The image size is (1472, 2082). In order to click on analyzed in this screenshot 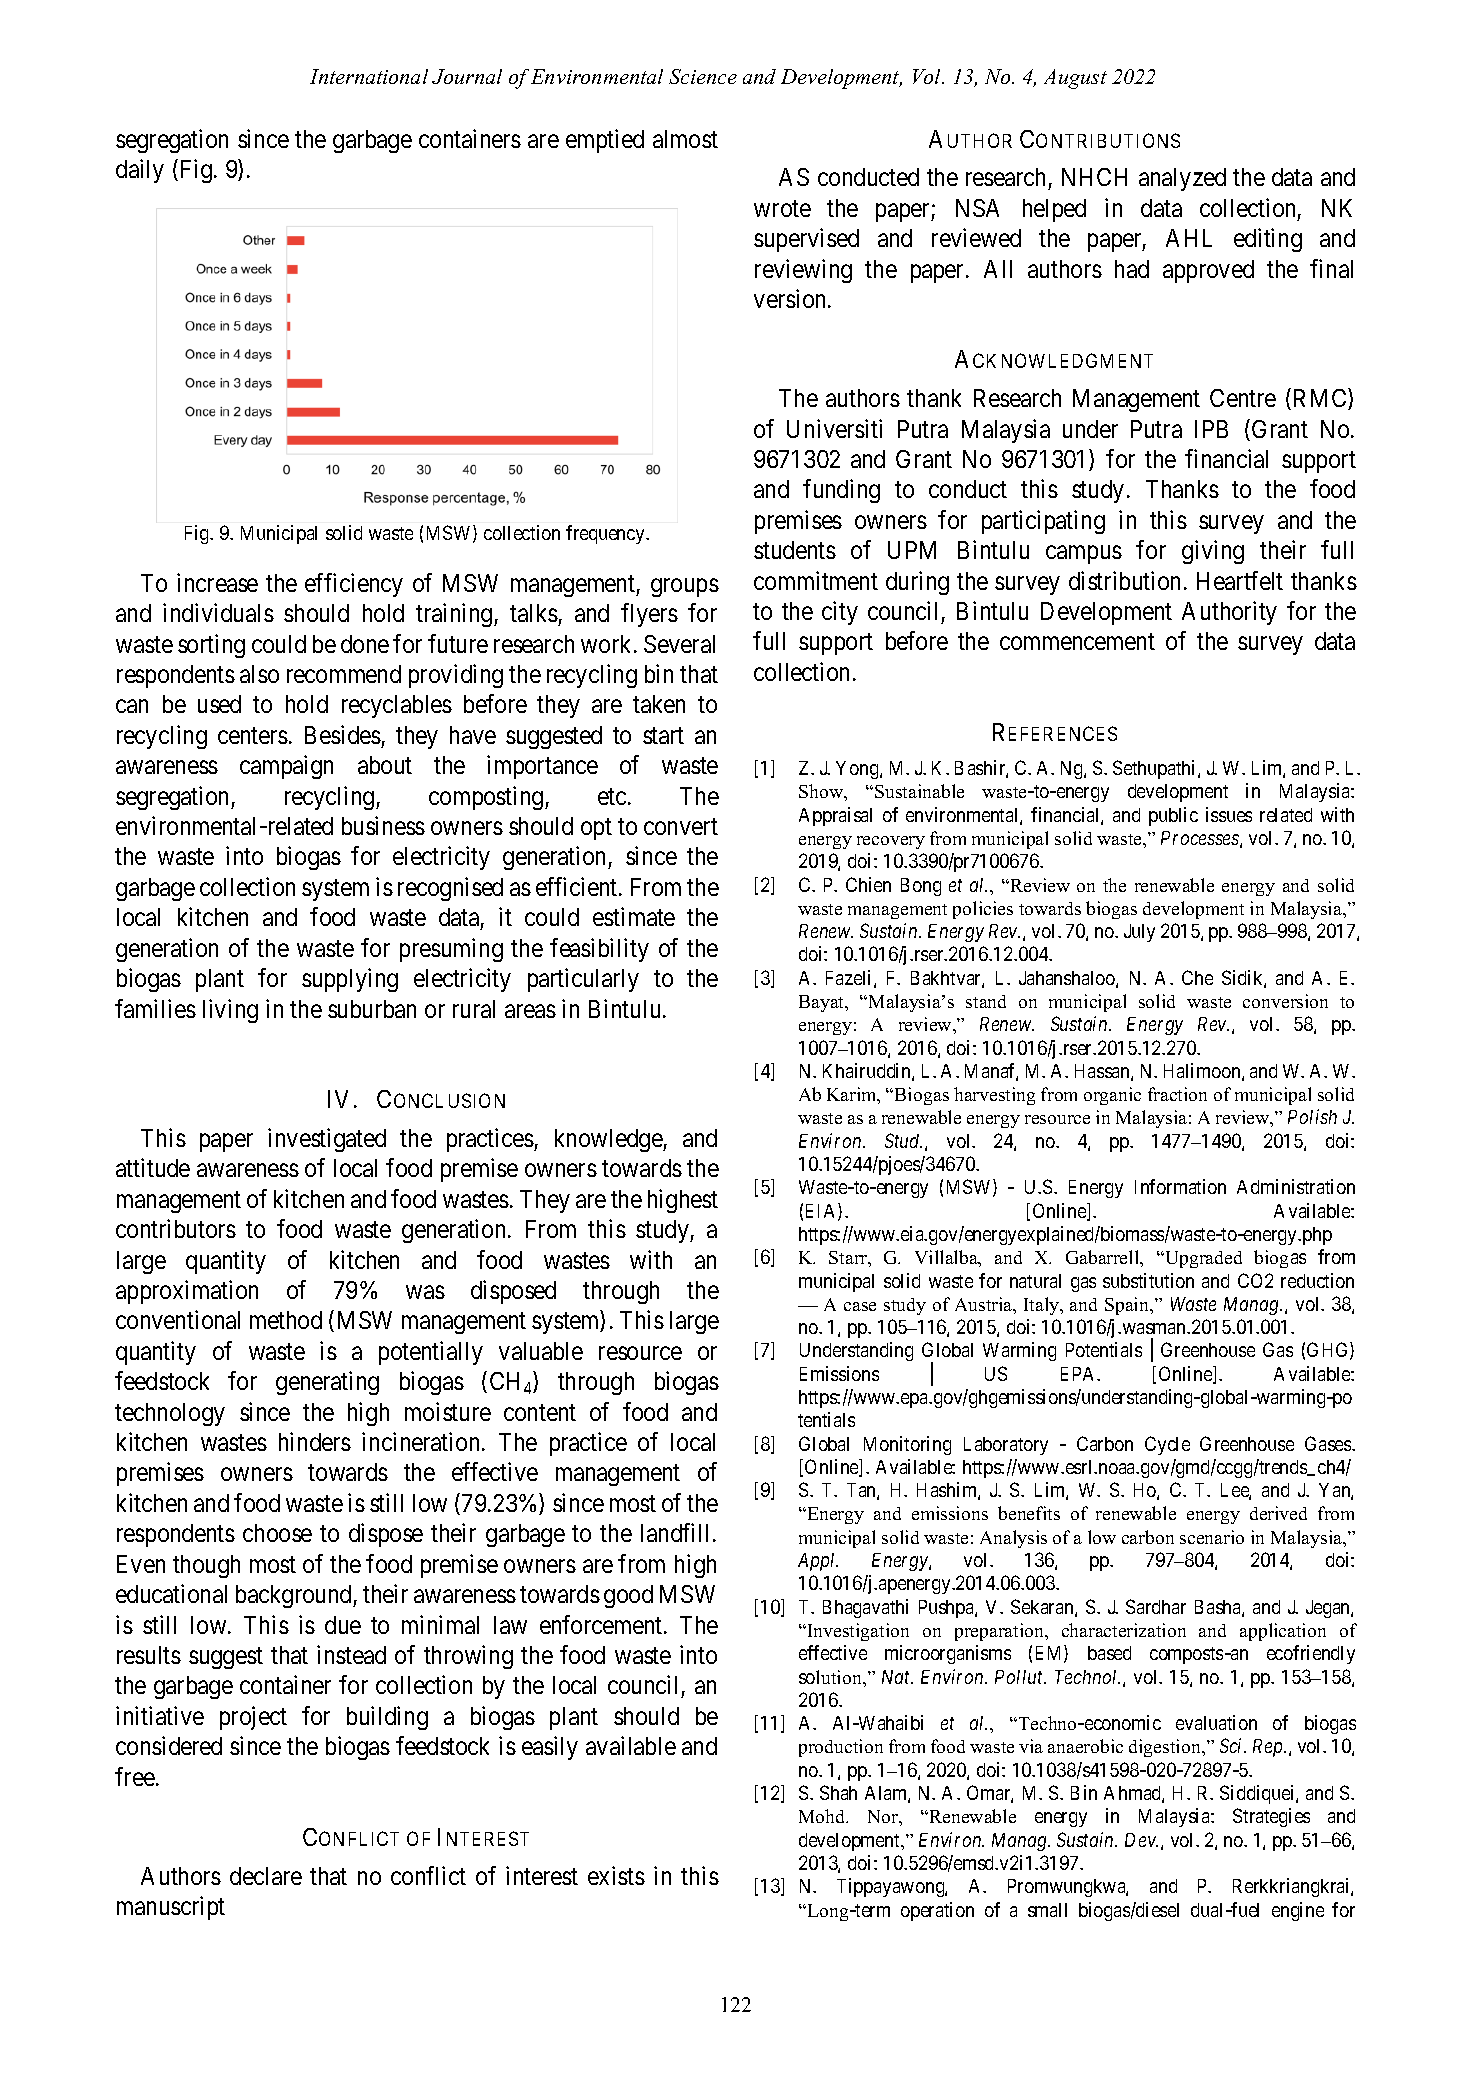, I will do `click(1182, 179)`.
